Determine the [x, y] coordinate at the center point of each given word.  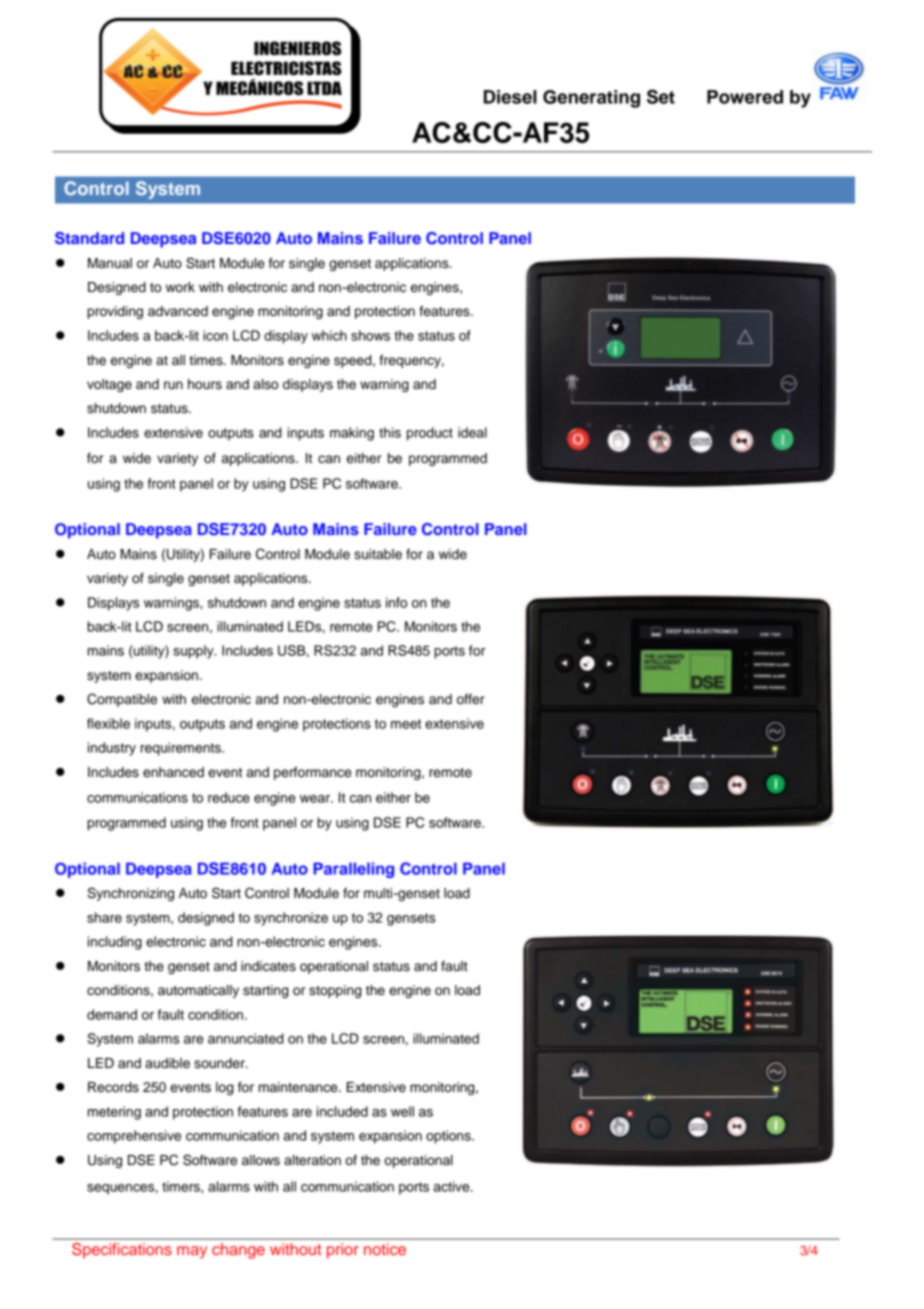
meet [406, 724]
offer [471, 699]
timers [182, 1186]
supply [194, 652]
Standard [89, 238]
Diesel [510, 97]
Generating [591, 99]
